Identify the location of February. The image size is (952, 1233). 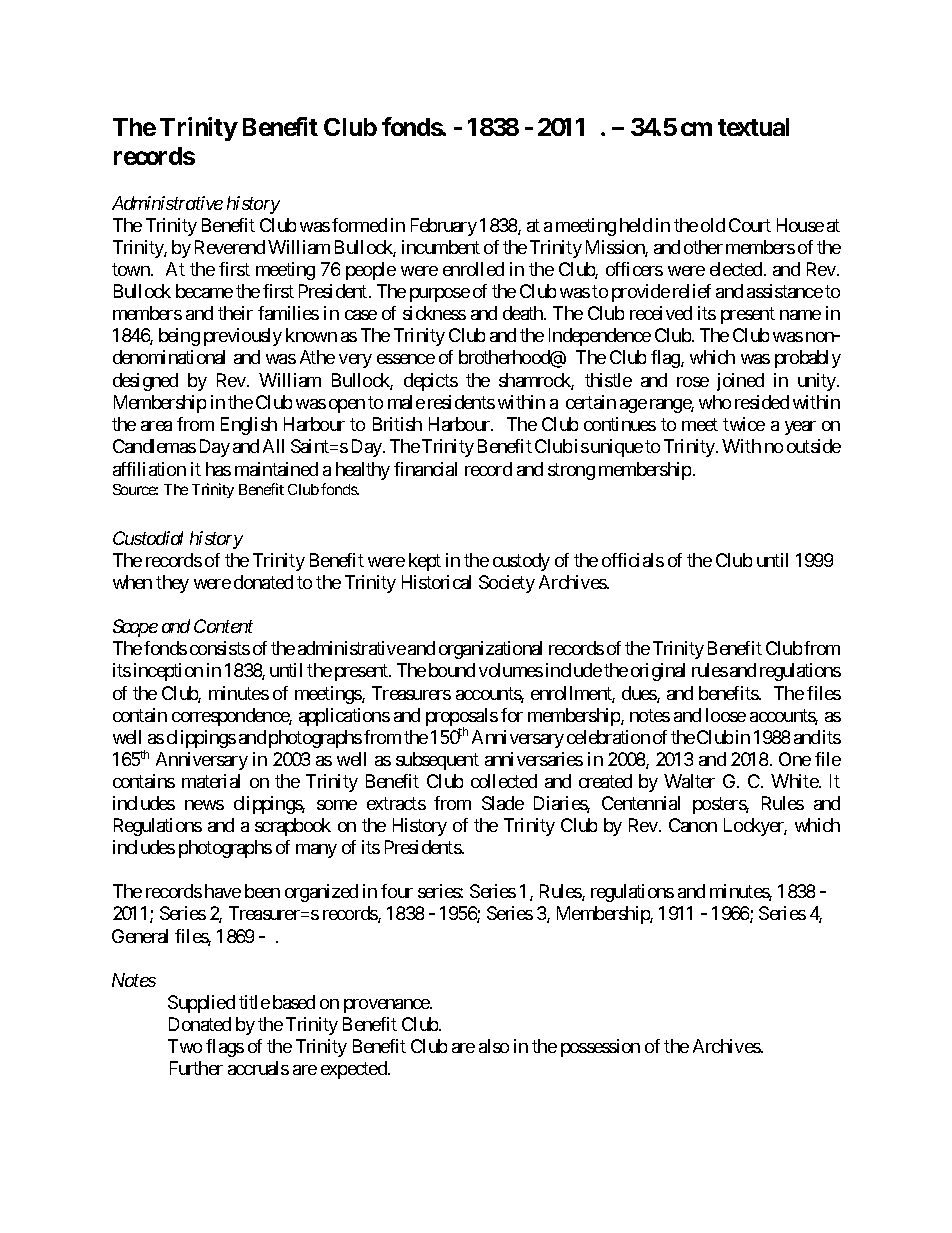
(444, 227).
